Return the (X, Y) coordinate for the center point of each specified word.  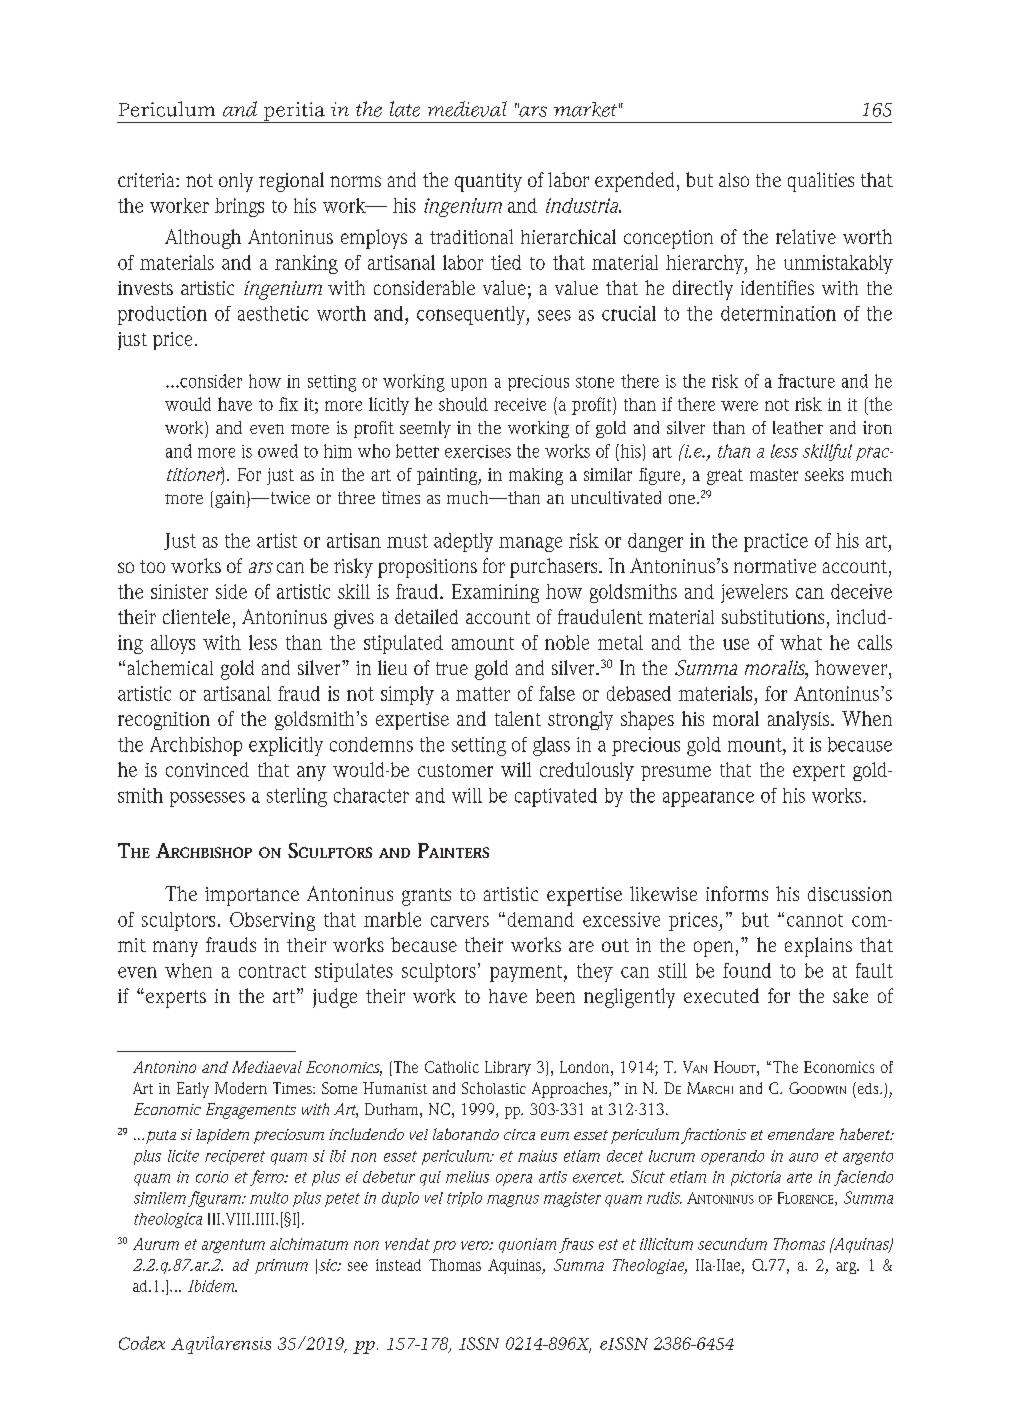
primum (281, 1266)
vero (476, 1245)
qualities (821, 182)
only (236, 182)
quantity (488, 182)
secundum (732, 1244)
